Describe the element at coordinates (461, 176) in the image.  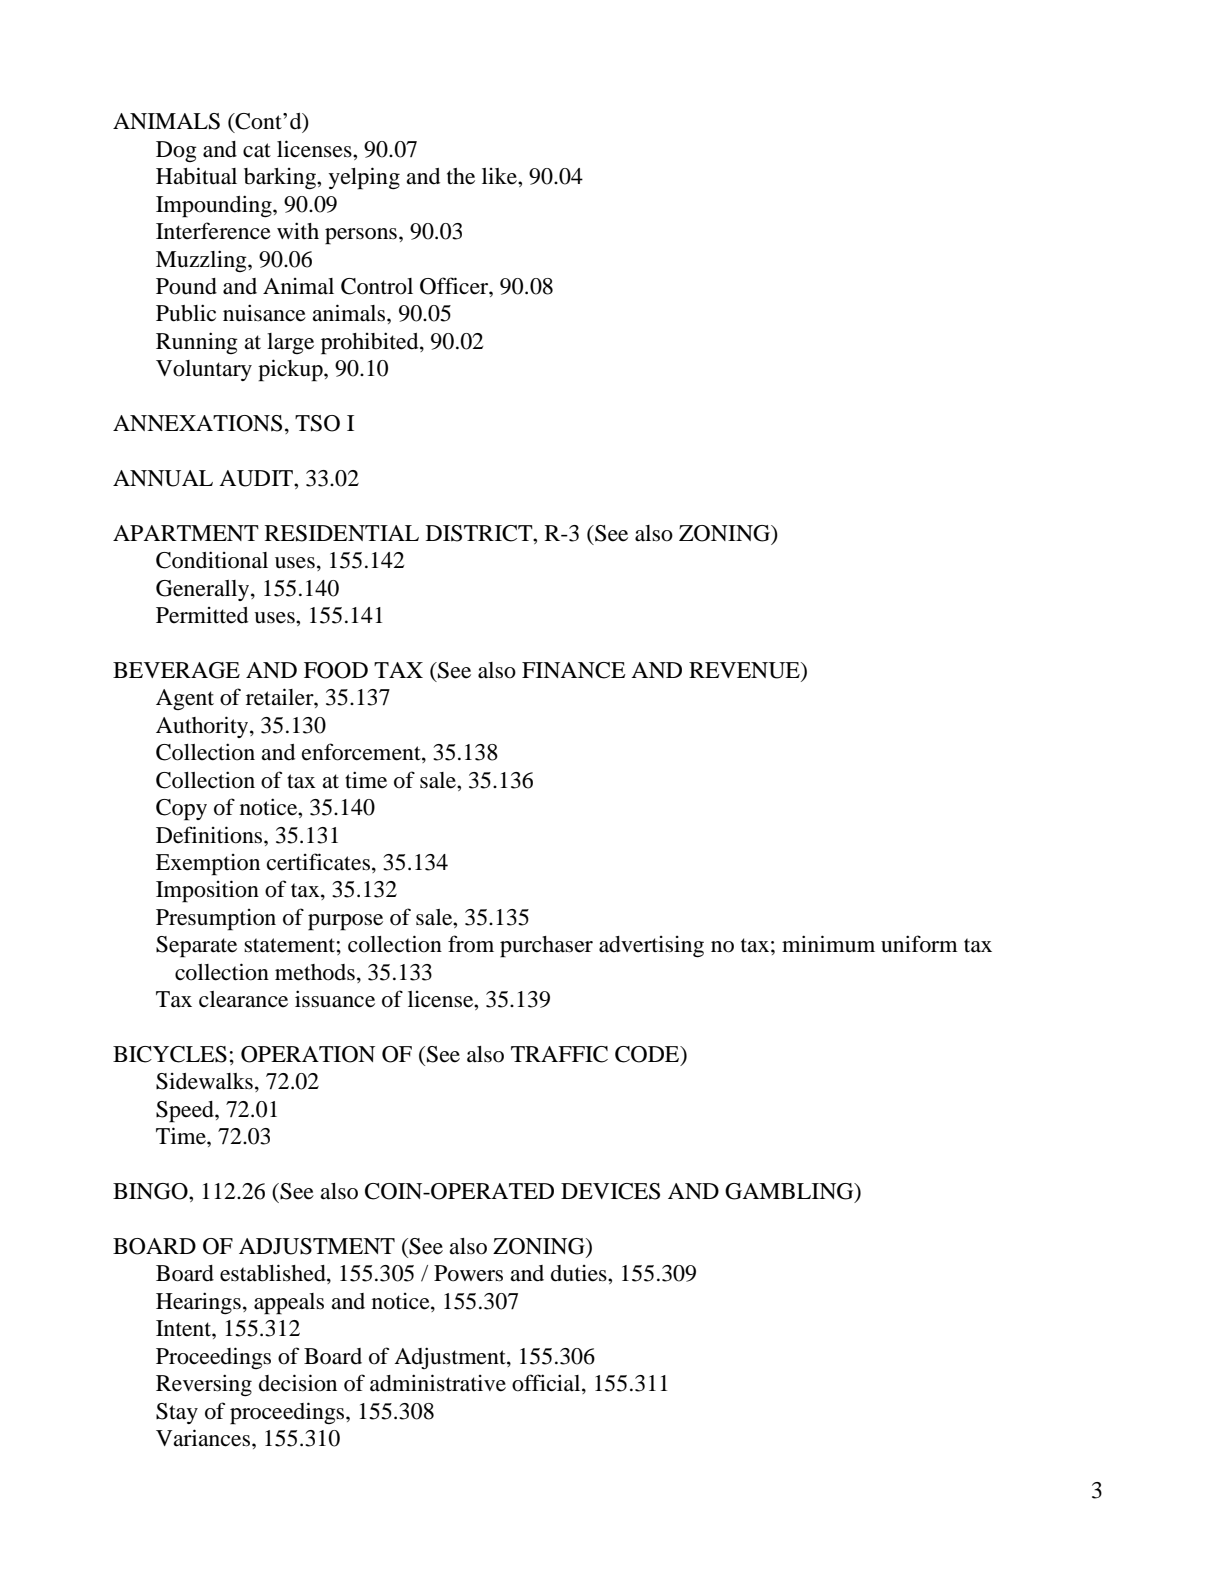
I see `the` at that location.
